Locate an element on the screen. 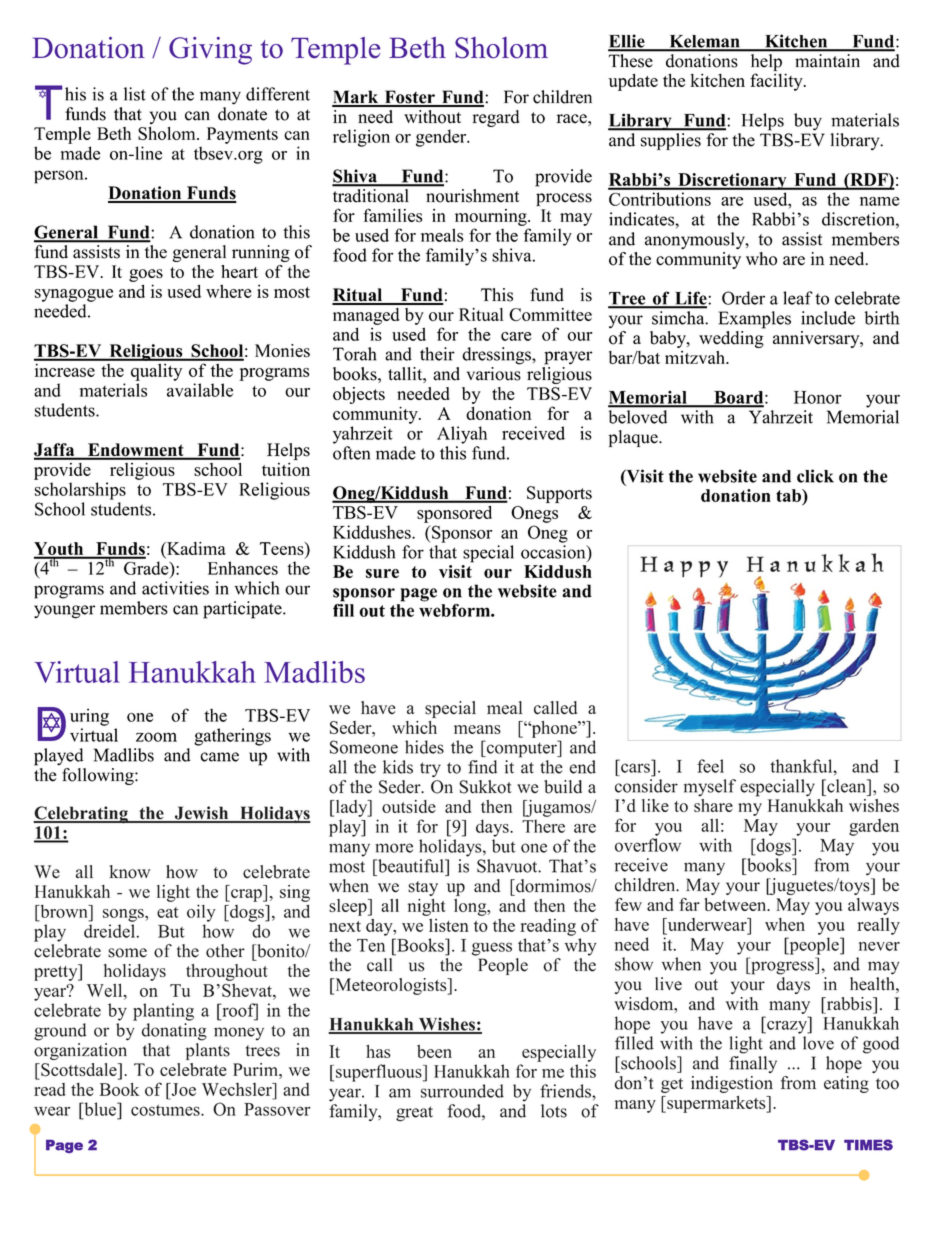 The width and height of the screenshot is (952, 1233). facility is located at coordinates (777, 82).
